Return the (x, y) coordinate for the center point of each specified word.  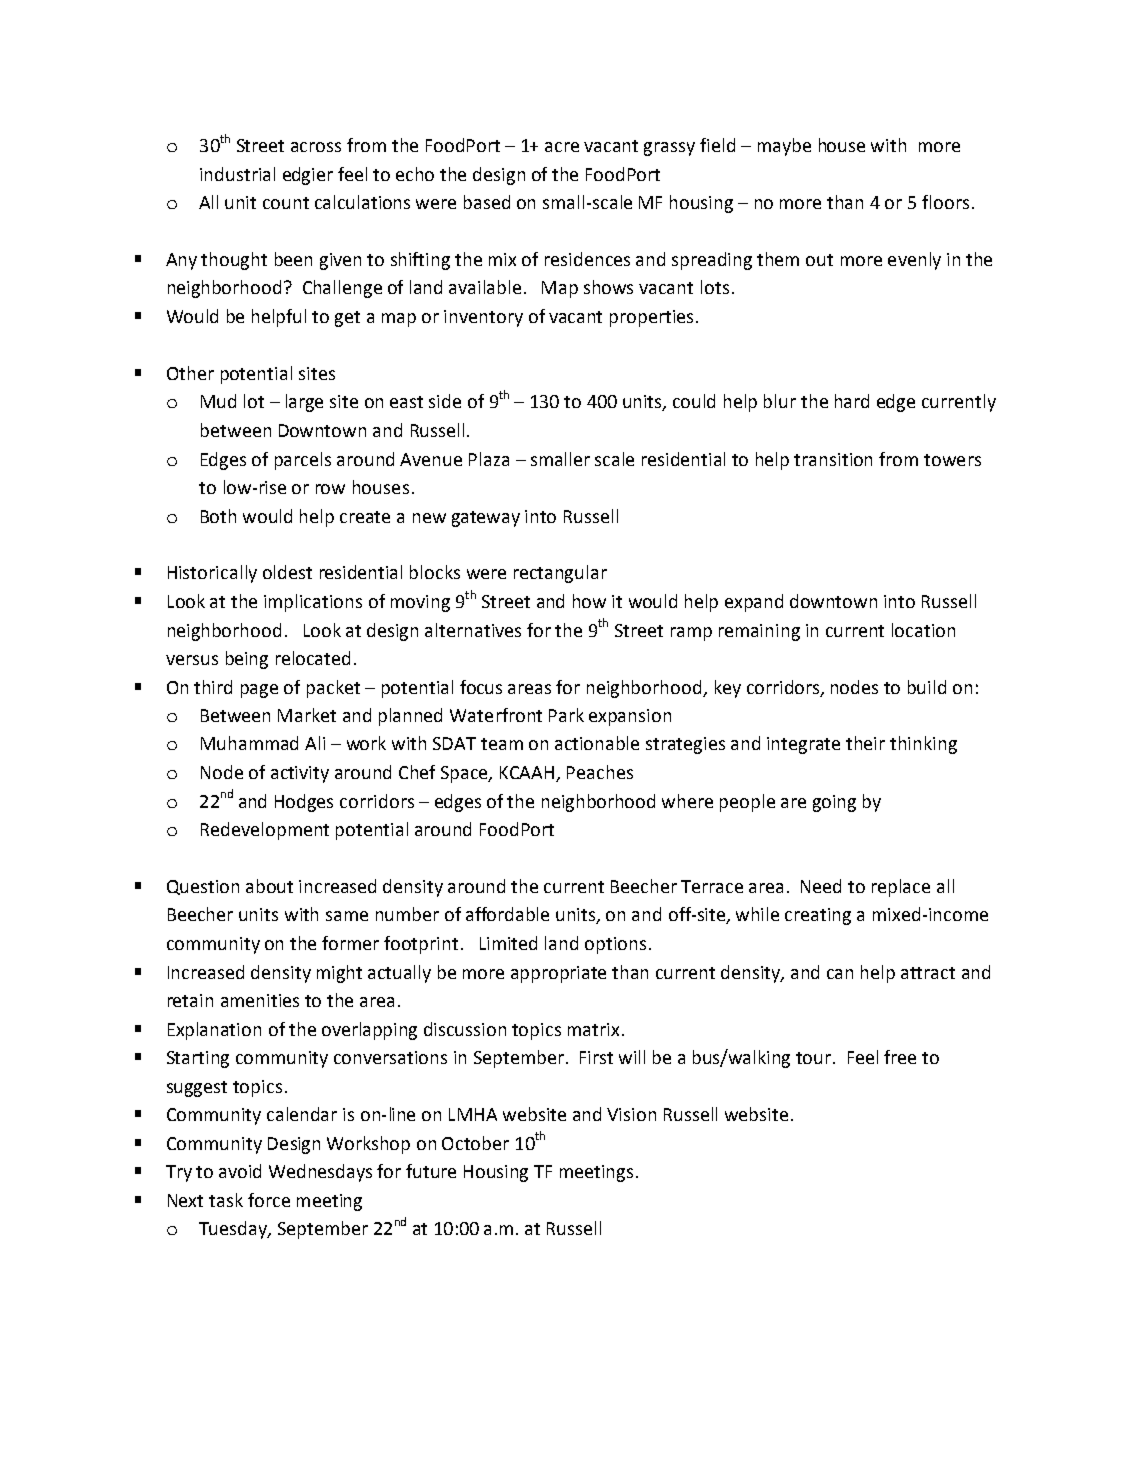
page (259, 691)
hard (852, 401)
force (269, 1200)
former (350, 943)
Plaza (489, 459)
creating (818, 916)
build (927, 687)
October (475, 1143)
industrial (237, 174)
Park (566, 715)
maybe (784, 147)
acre (562, 147)
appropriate (558, 974)
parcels (303, 461)
